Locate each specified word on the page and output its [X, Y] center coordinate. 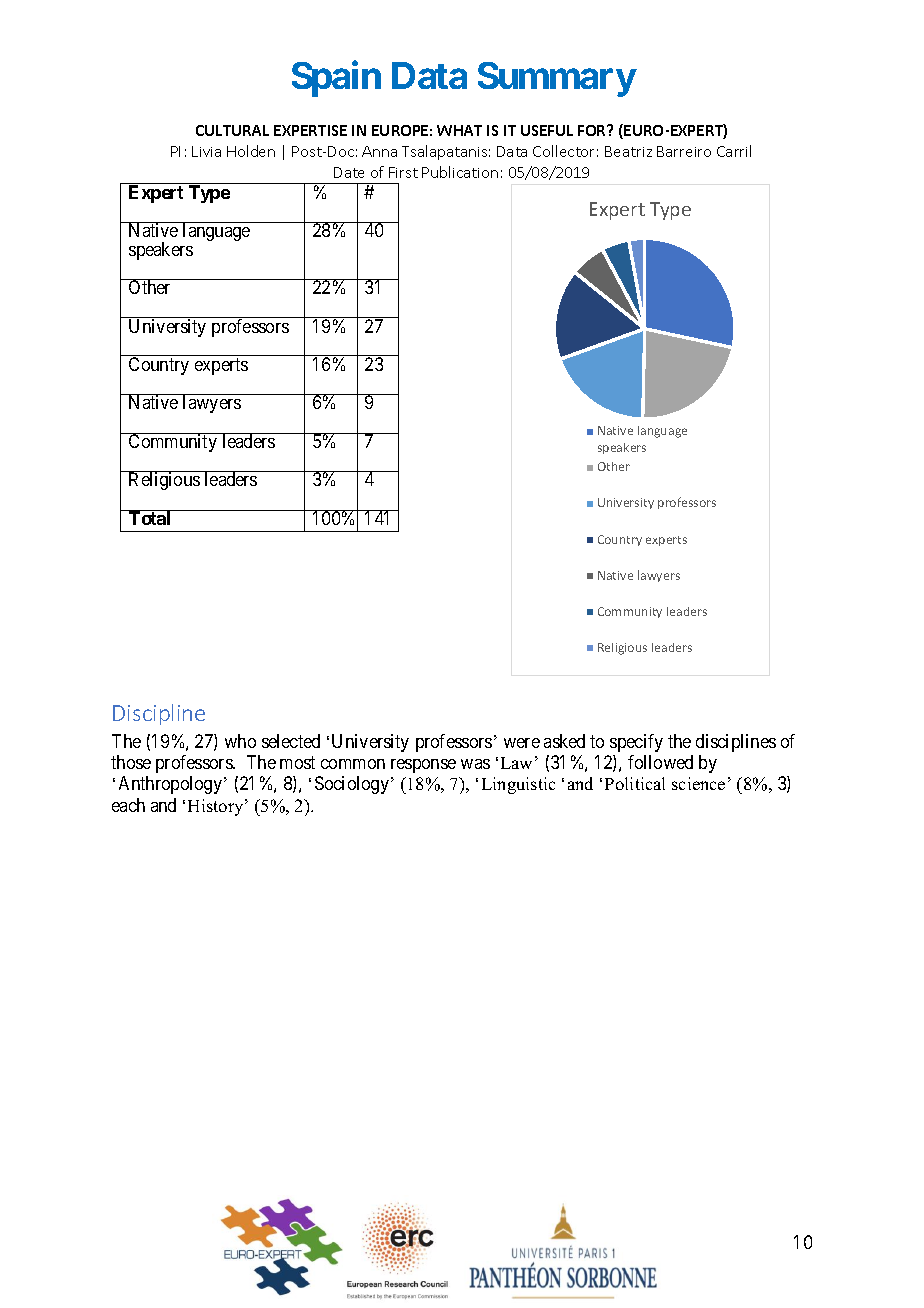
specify [636, 743]
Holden [251, 151]
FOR [593, 130]
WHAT [459, 130]
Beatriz [628, 151]
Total [149, 518]
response [423, 766]
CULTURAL [232, 130]
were [522, 743]
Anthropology [170, 785]
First [403, 172]
